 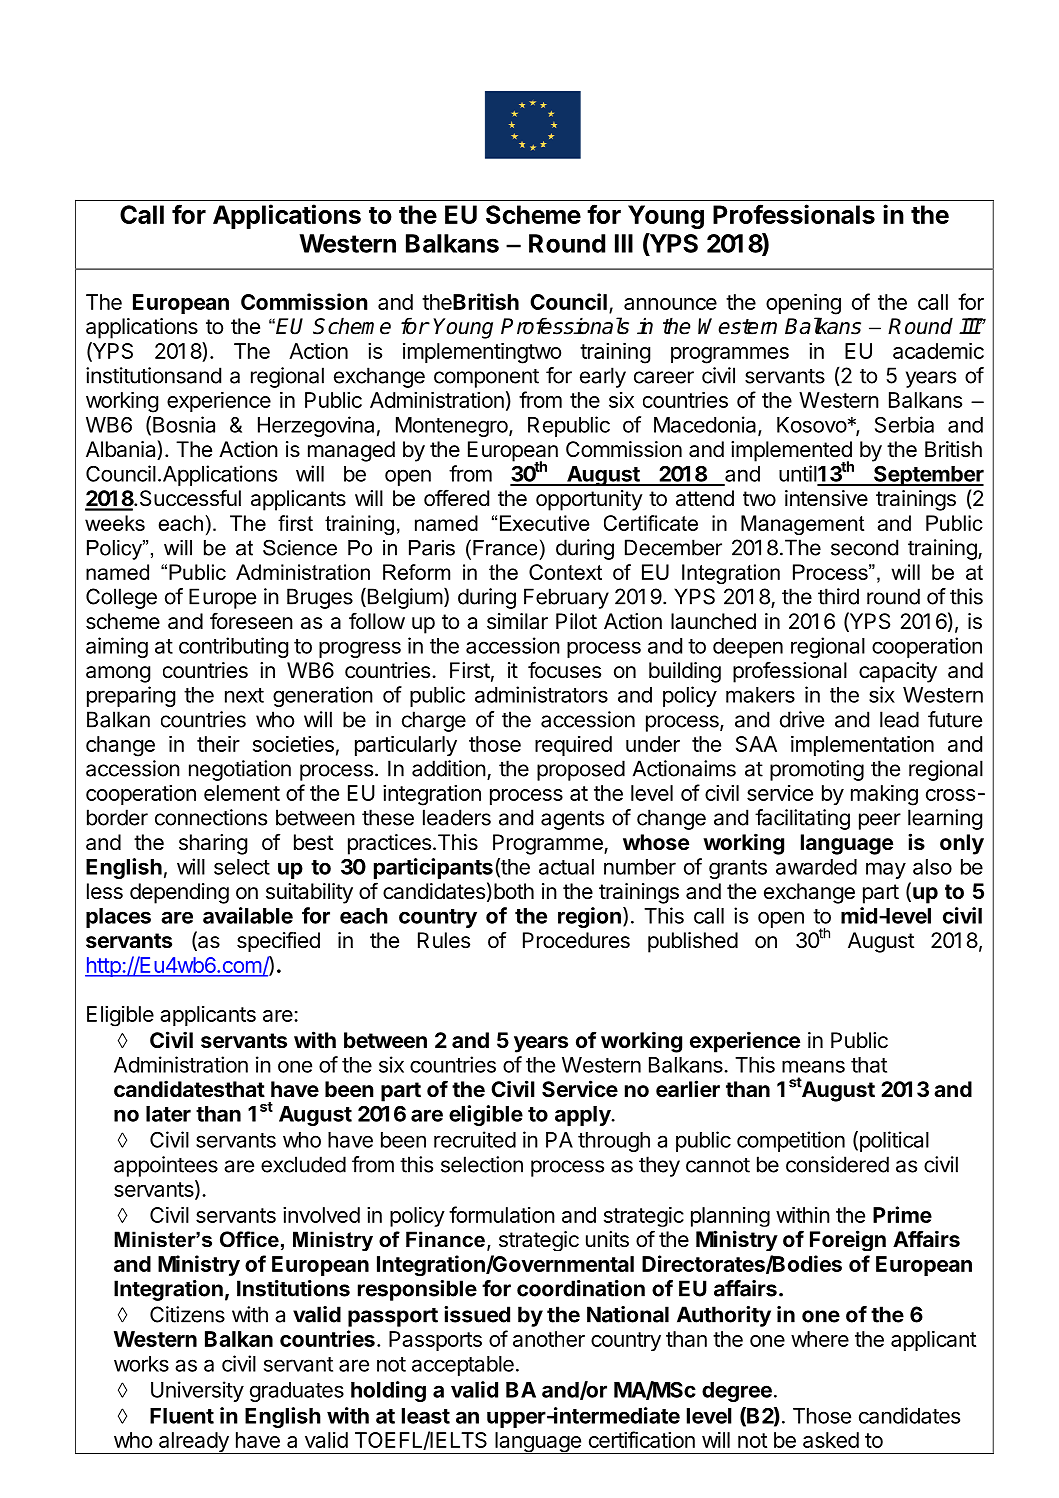 What do you see at coordinates (475, 1139) in the document?
I see `recruited` at bounding box center [475, 1139].
